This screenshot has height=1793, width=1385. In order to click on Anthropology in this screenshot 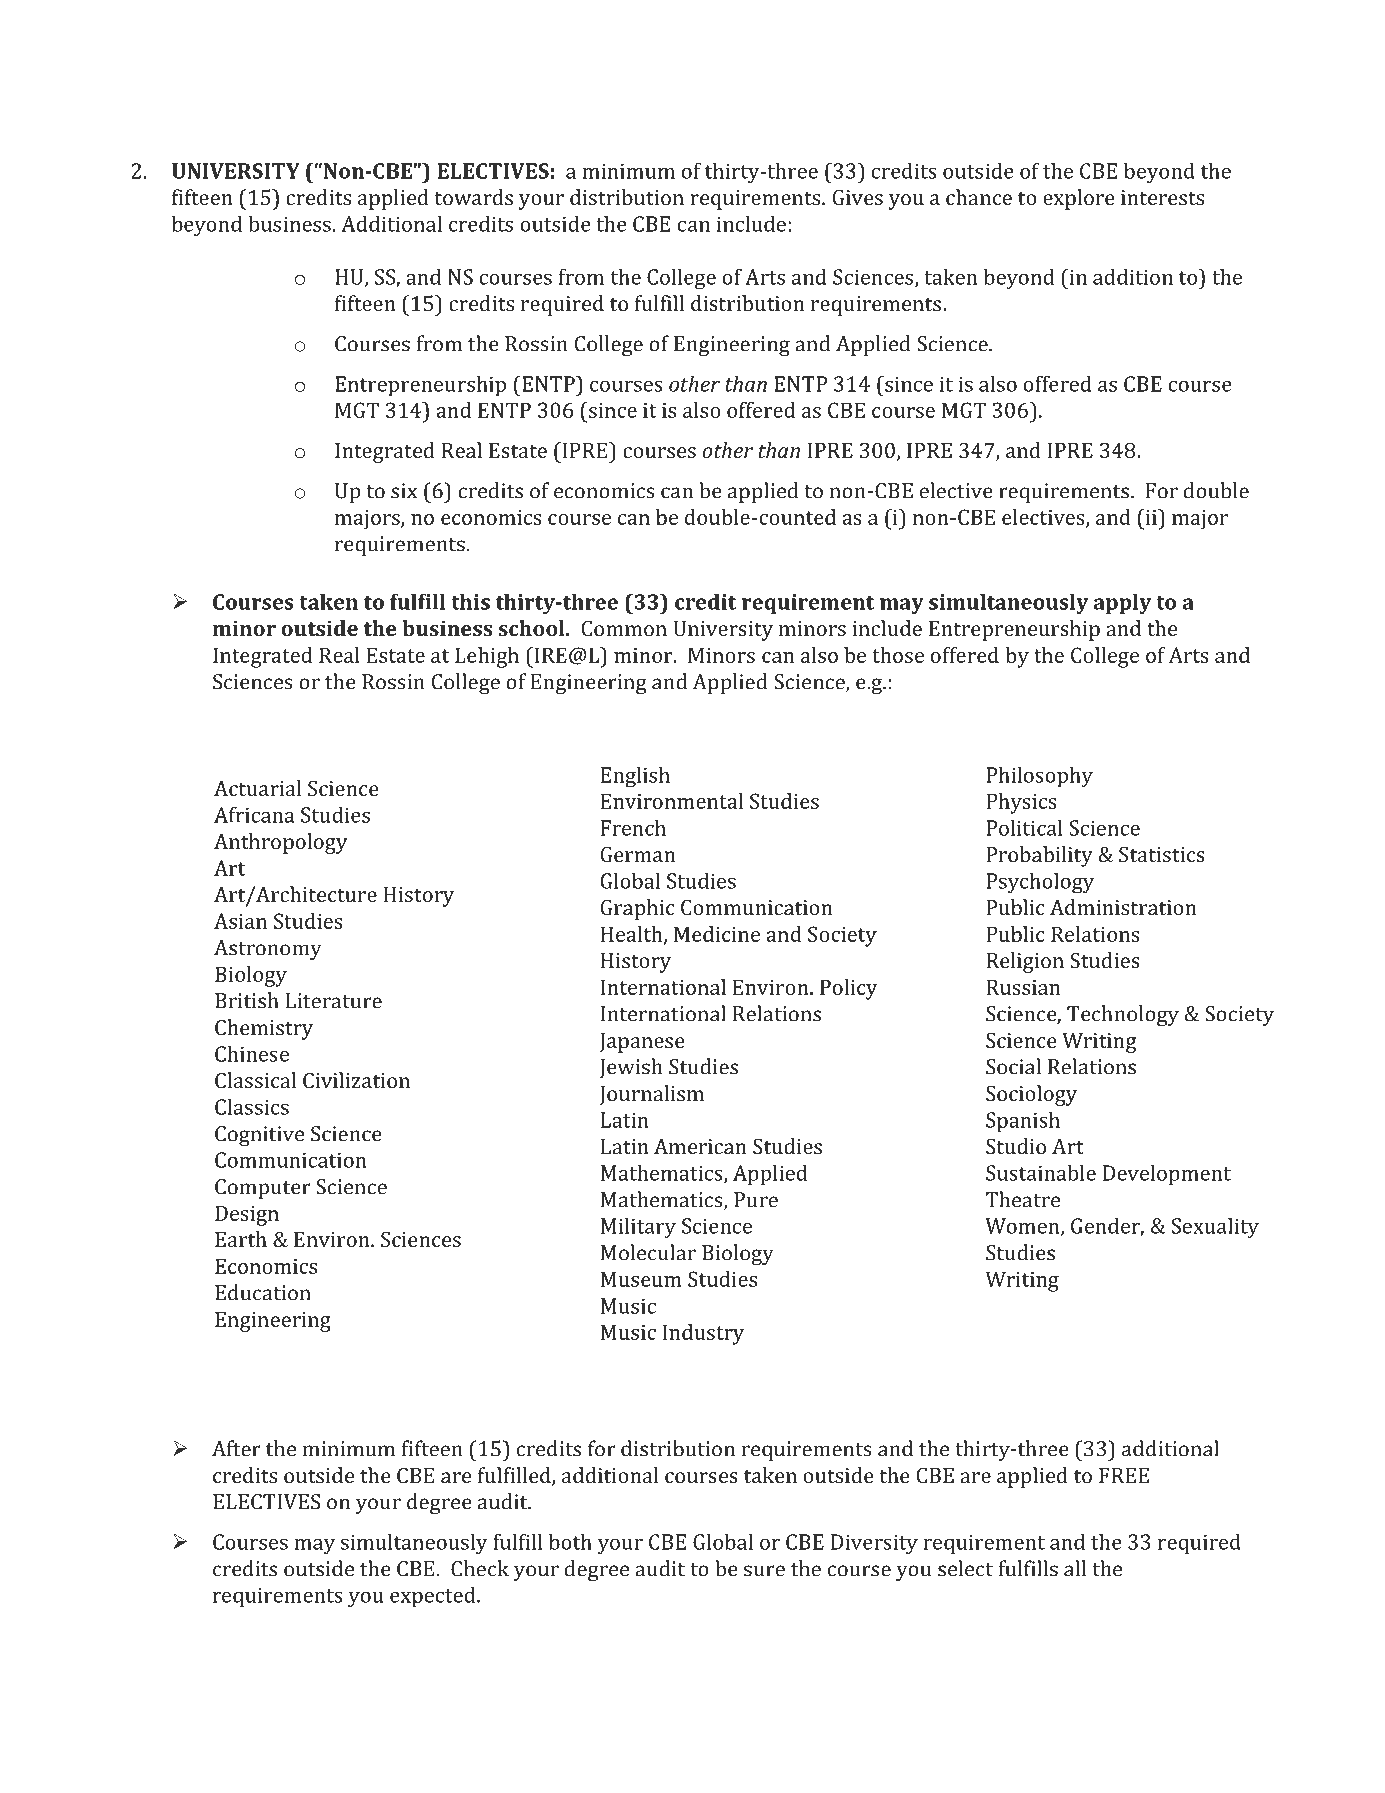, I will do `click(281, 843)`.
